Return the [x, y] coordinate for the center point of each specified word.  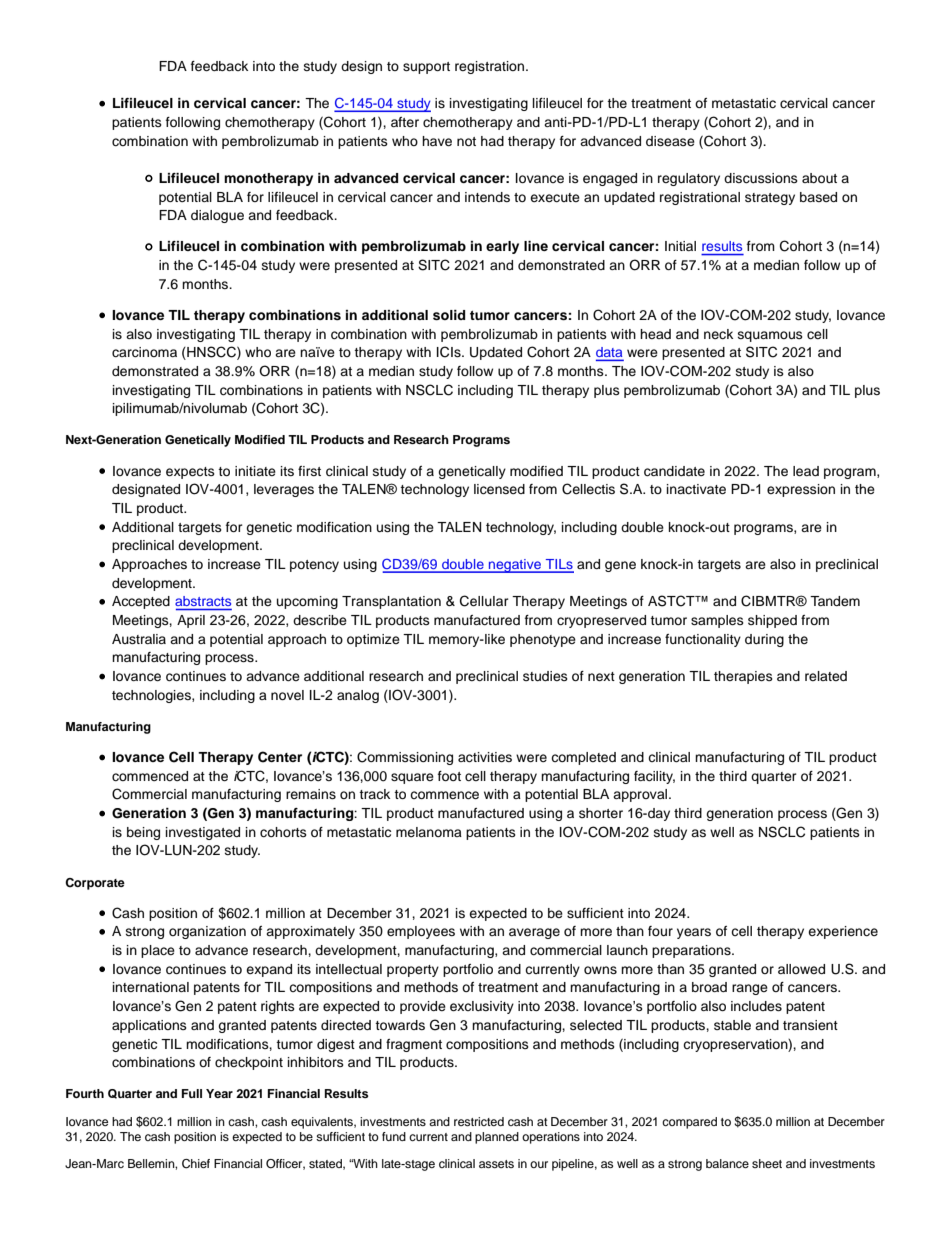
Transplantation [391, 602]
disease [670, 141]
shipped [772, 621]
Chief [196, 1164]
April [191, 621]
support [426, 68]
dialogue [217, 216]
